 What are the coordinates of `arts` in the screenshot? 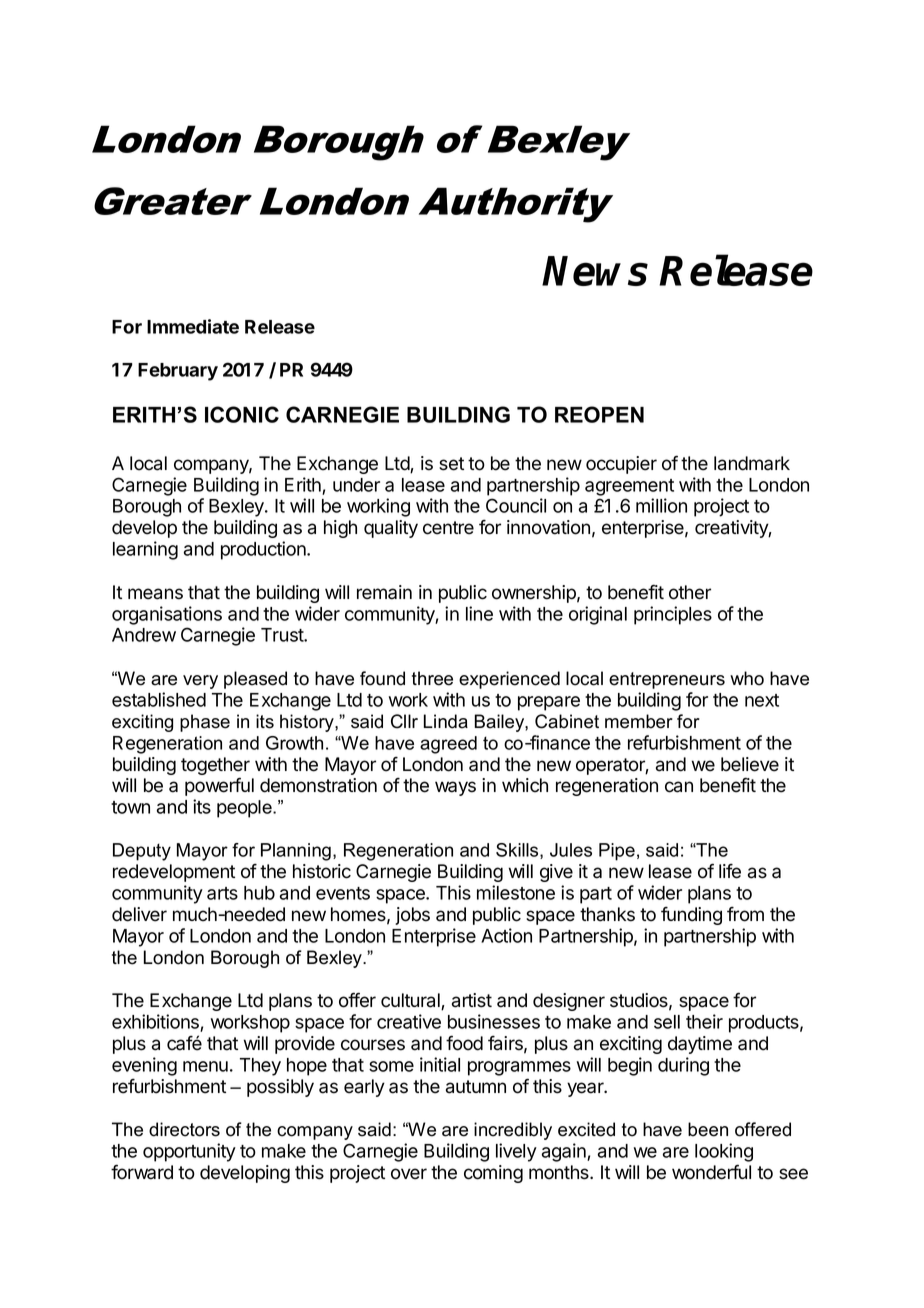 It's located at (222, 893).
